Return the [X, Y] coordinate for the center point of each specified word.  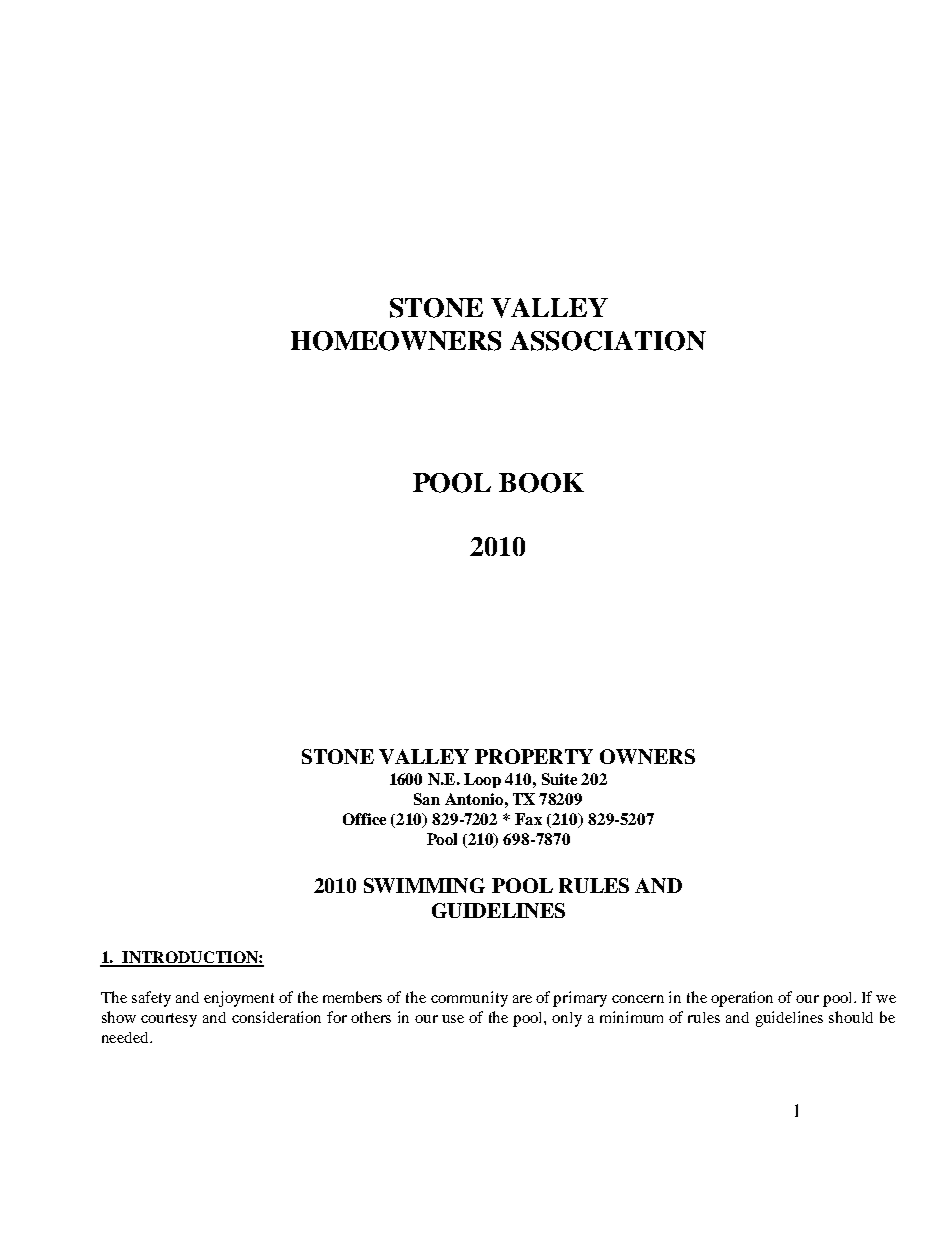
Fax [528, 819]
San [427, 799]
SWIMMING [424, 885]
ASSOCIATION [608, 341]
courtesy [169, 1020]
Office [364, 819]
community [469, 999]
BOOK [541, 483]
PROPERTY [534, 756]
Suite [559, 779]
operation [742, 999]
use [453, 1019]
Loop [482, 780]
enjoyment [239, 999]
